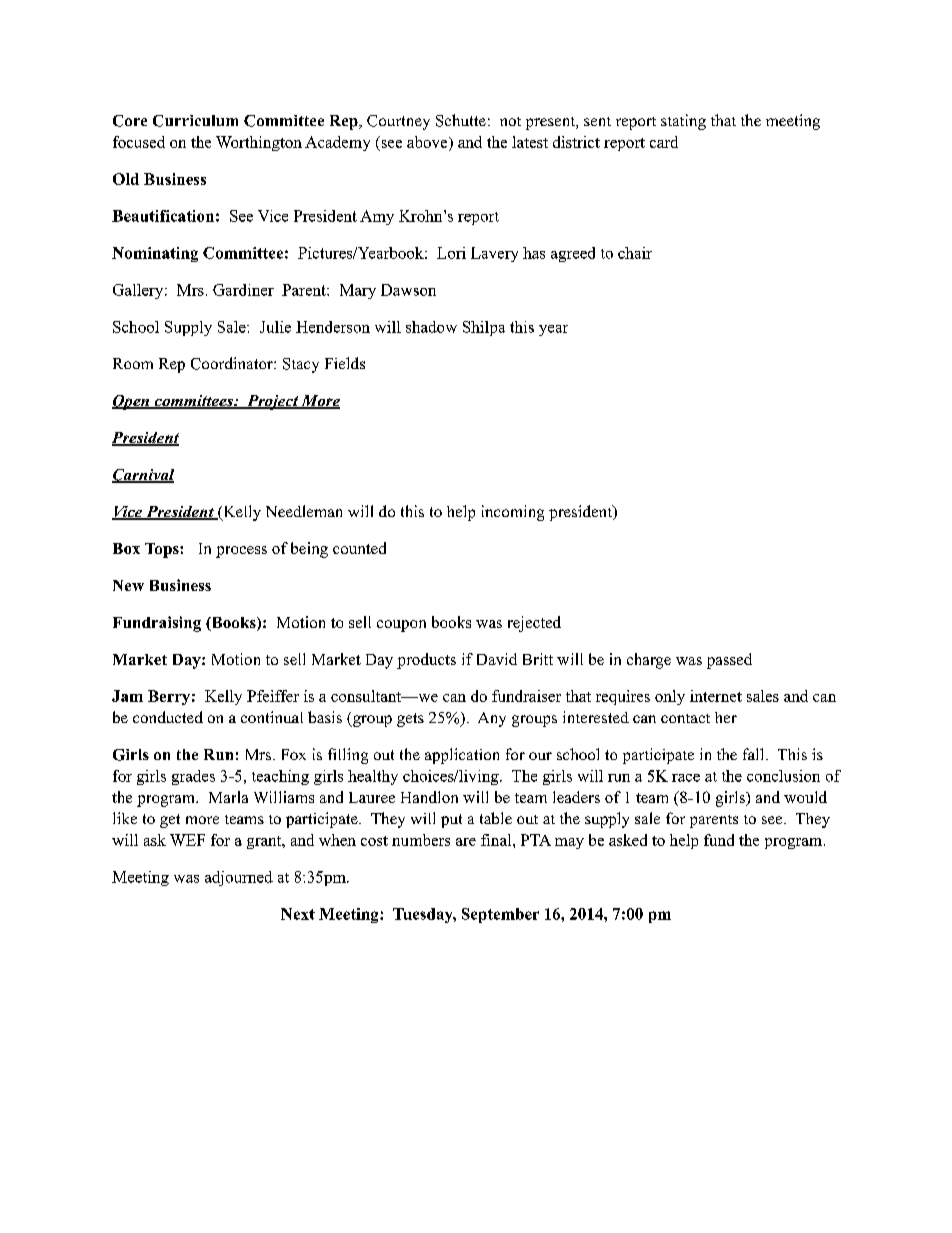 Image resolution: width=952 pixels, height=1233 pixels. I want to click on asked, so click(628, 840).
